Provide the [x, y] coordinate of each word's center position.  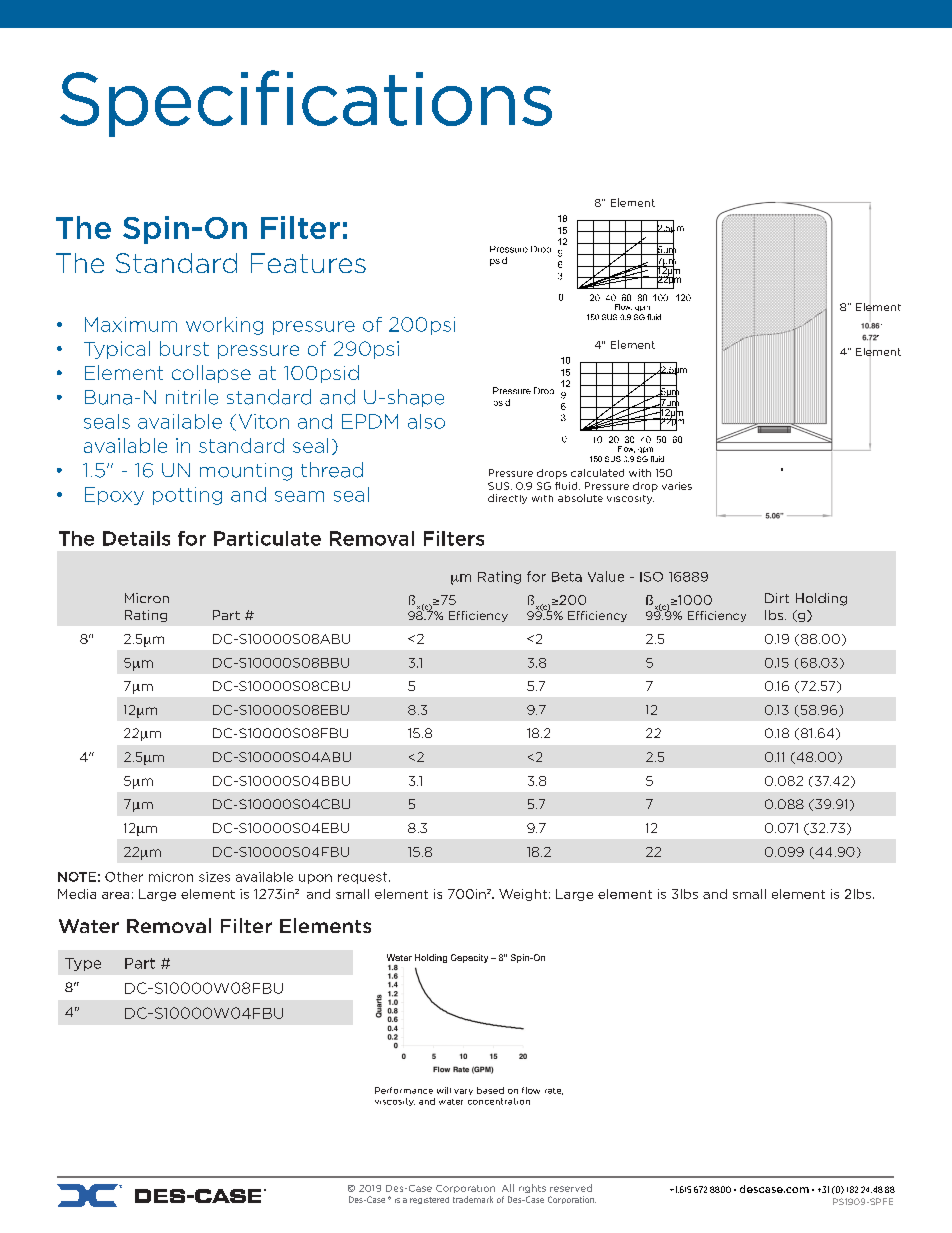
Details [136, 538]
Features [308, 263]
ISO [651, 577]
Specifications [306, 103]
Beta [567, 577]
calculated [597, 473]
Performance [404, 1090]
